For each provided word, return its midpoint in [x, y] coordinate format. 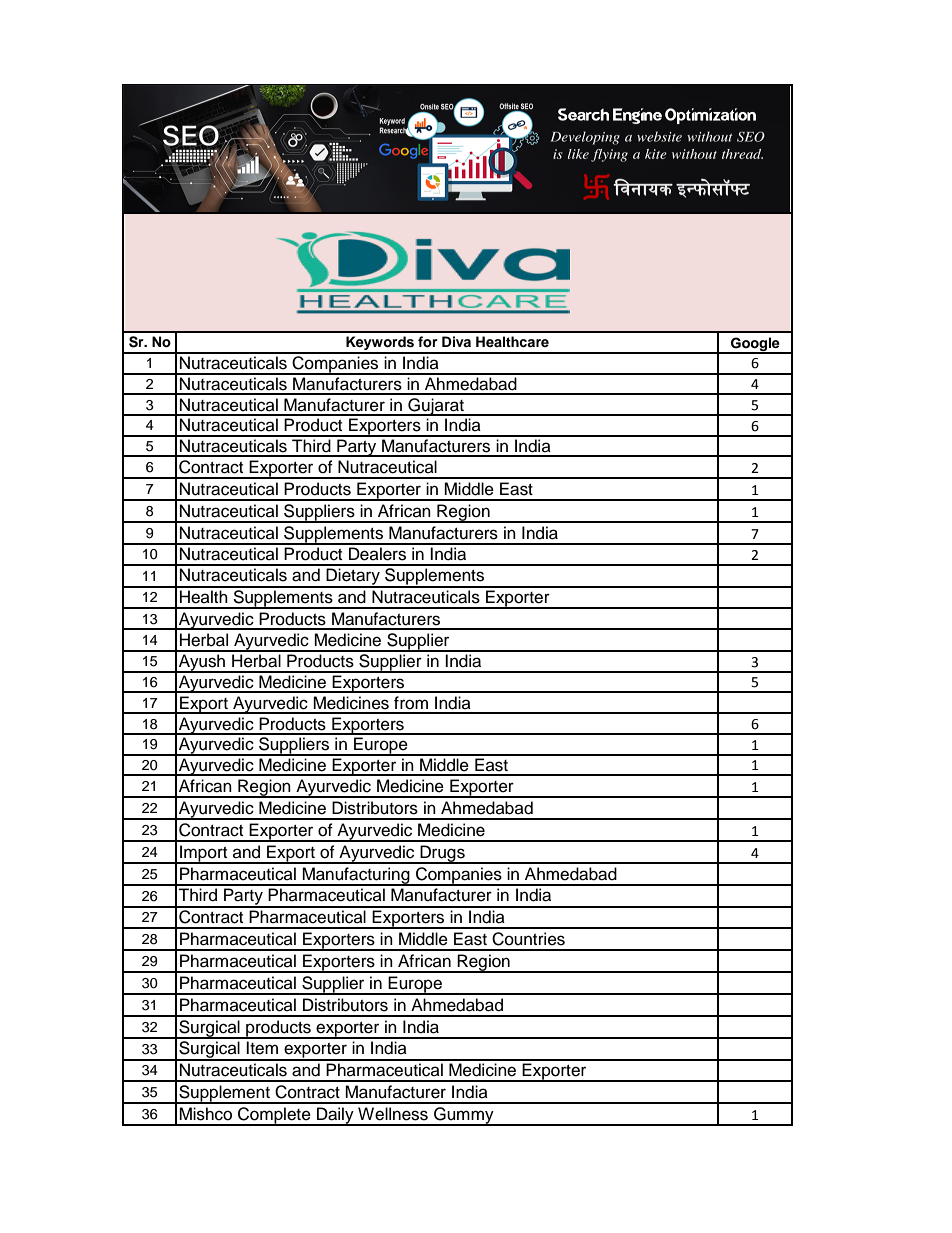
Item [262, 1048]
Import [204, 854]
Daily [335, 1116]
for [428, 342]
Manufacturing [356, 876]
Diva [456, 341]
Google [755, 345]
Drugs [442, 854]
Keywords [380, 344]
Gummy [464, 1116]
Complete [274, 1116]
